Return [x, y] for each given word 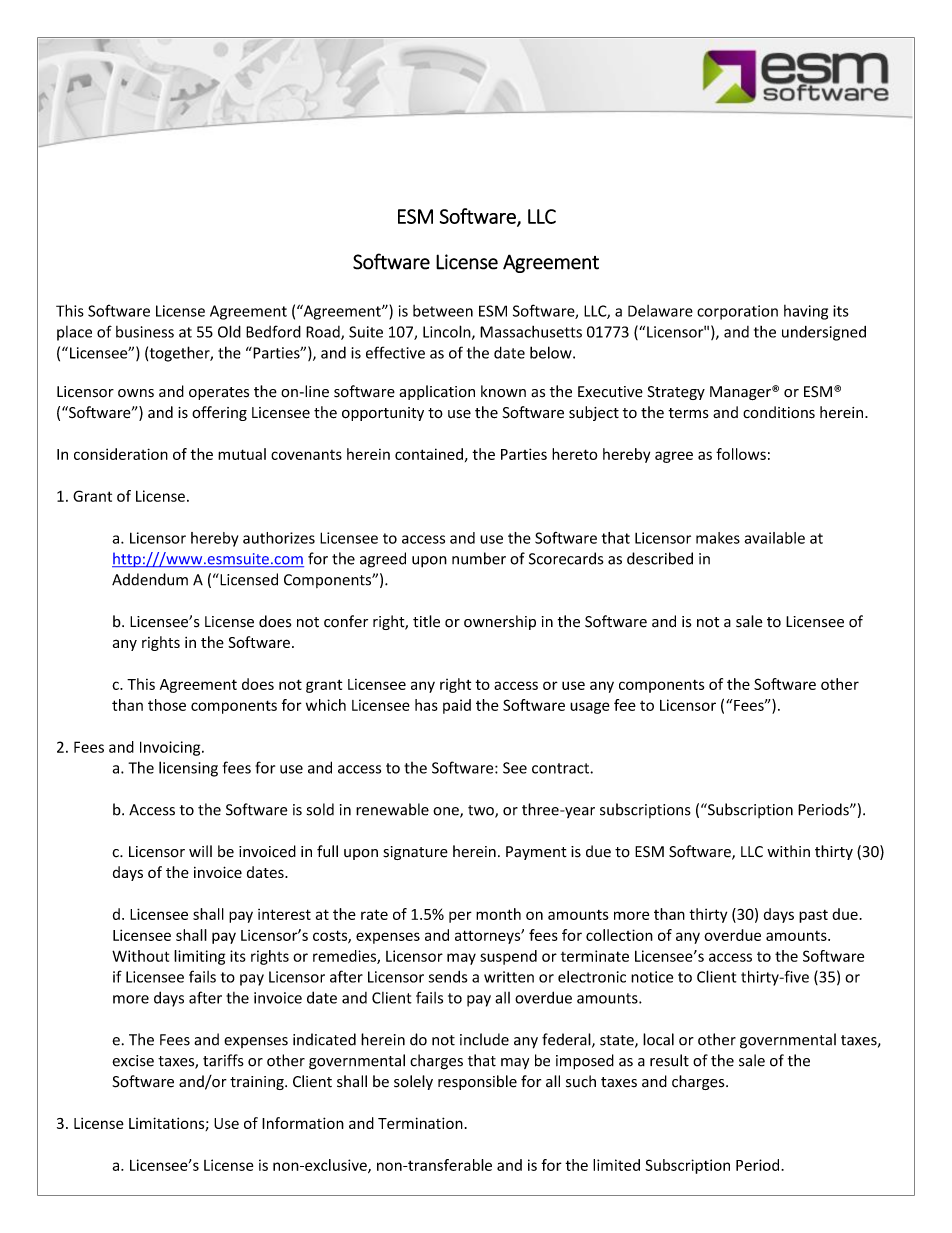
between [443, 311]
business [145, 332]
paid [457, 706]
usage [589, 708]
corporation [737, 312]
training [258, 1083]
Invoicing [171, 748]
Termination [420, 1123]
